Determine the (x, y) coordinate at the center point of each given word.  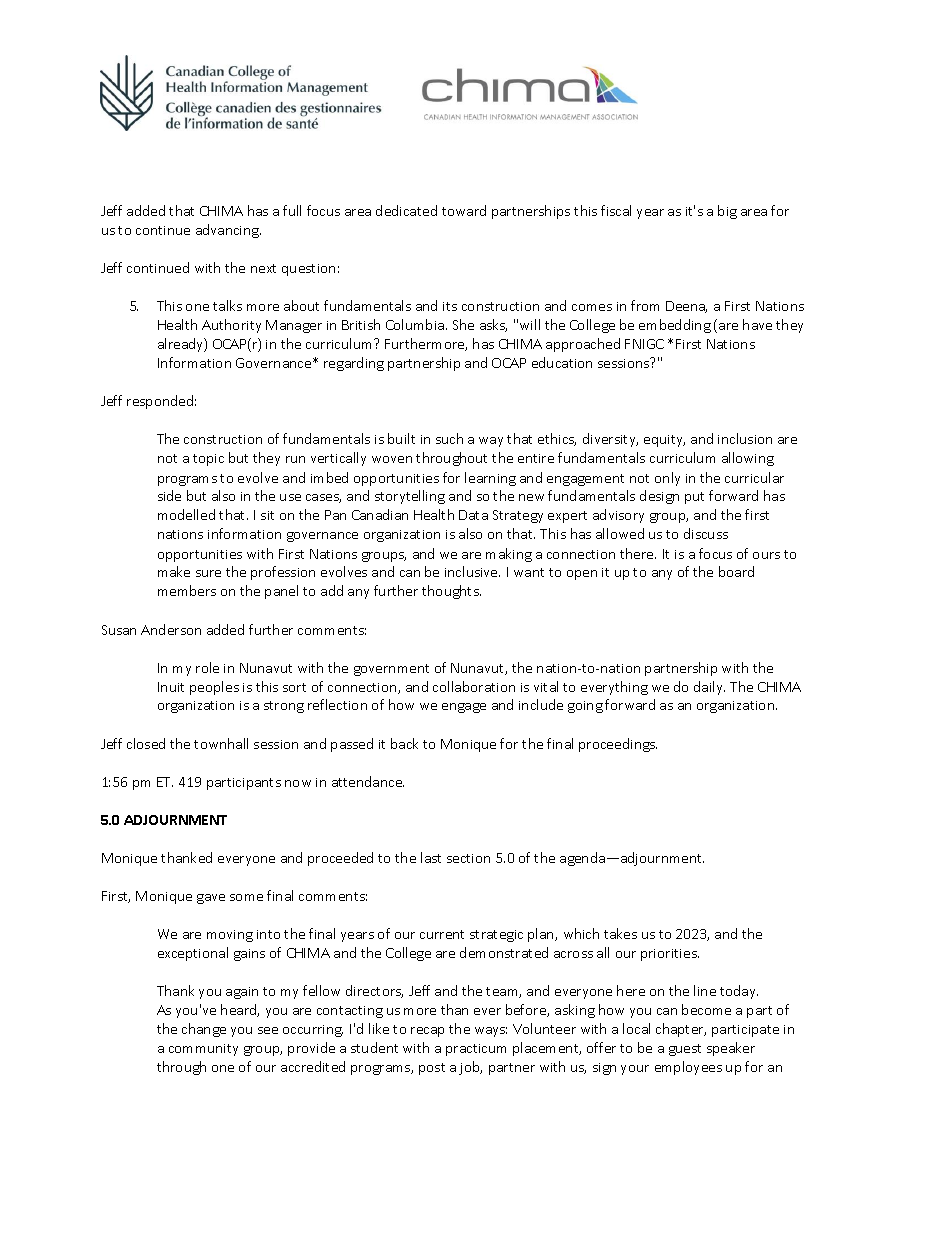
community (203, 1050)
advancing (228, 231)
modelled (186, 514)
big (727, 212)
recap (427, 1032)
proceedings (618, 745)
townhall (221, 743)
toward (464, 210)
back (404, 743)
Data (473, 515)
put (694, 498)
